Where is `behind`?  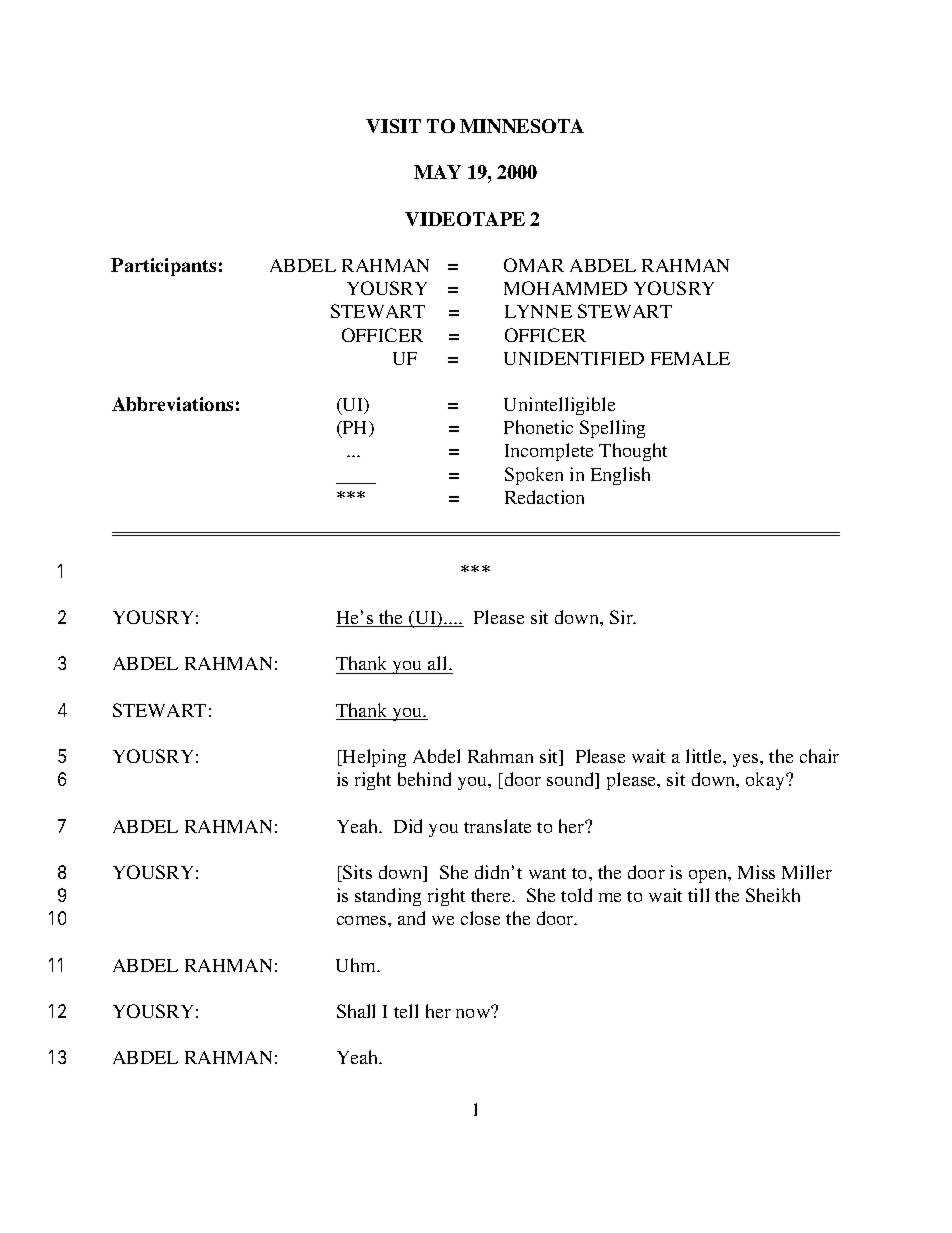 behind is located at coordinates (424, 779).
